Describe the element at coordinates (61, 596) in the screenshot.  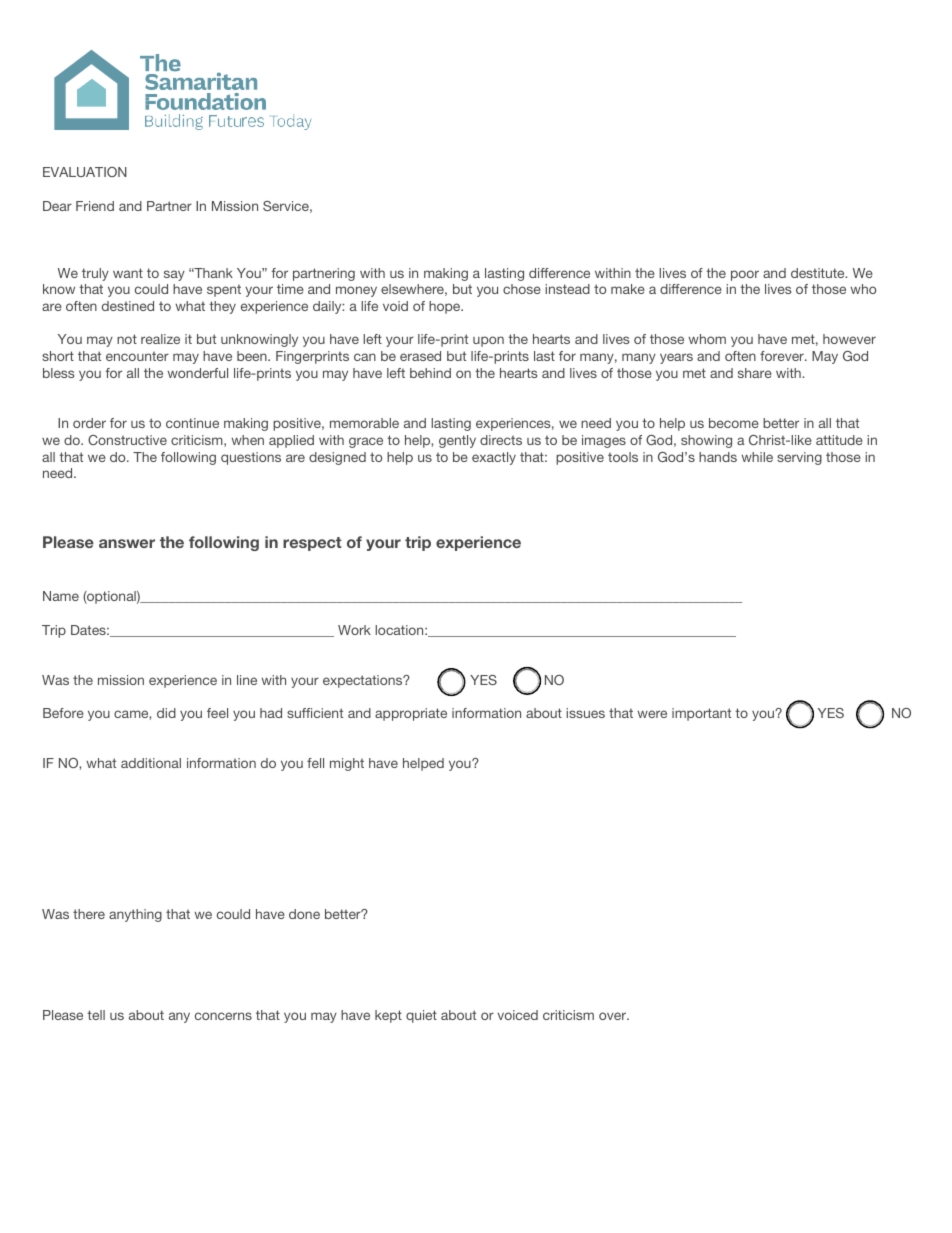
I see `Name` at that location.
